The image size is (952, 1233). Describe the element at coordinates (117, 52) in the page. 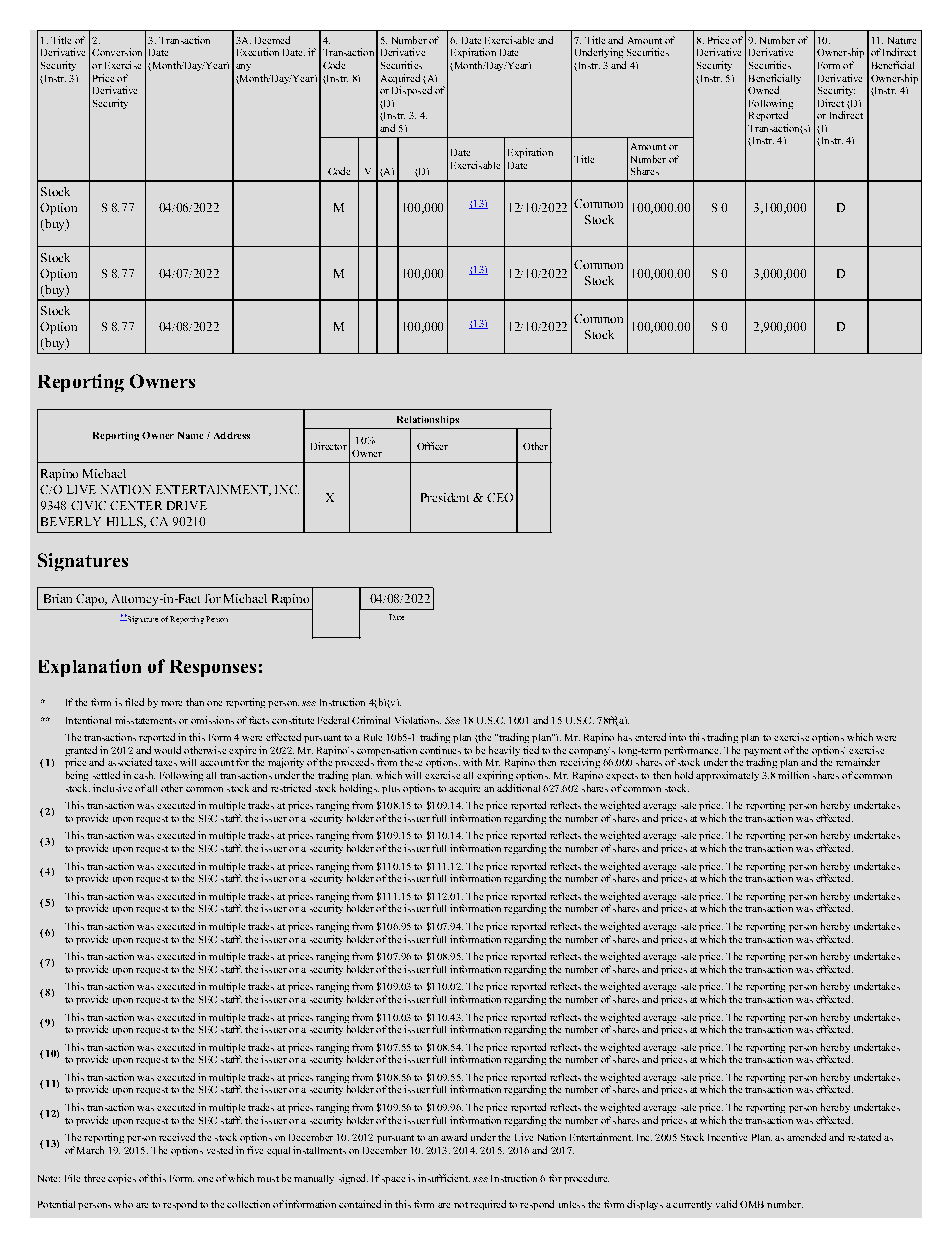

I see `Conversion` at that location.
